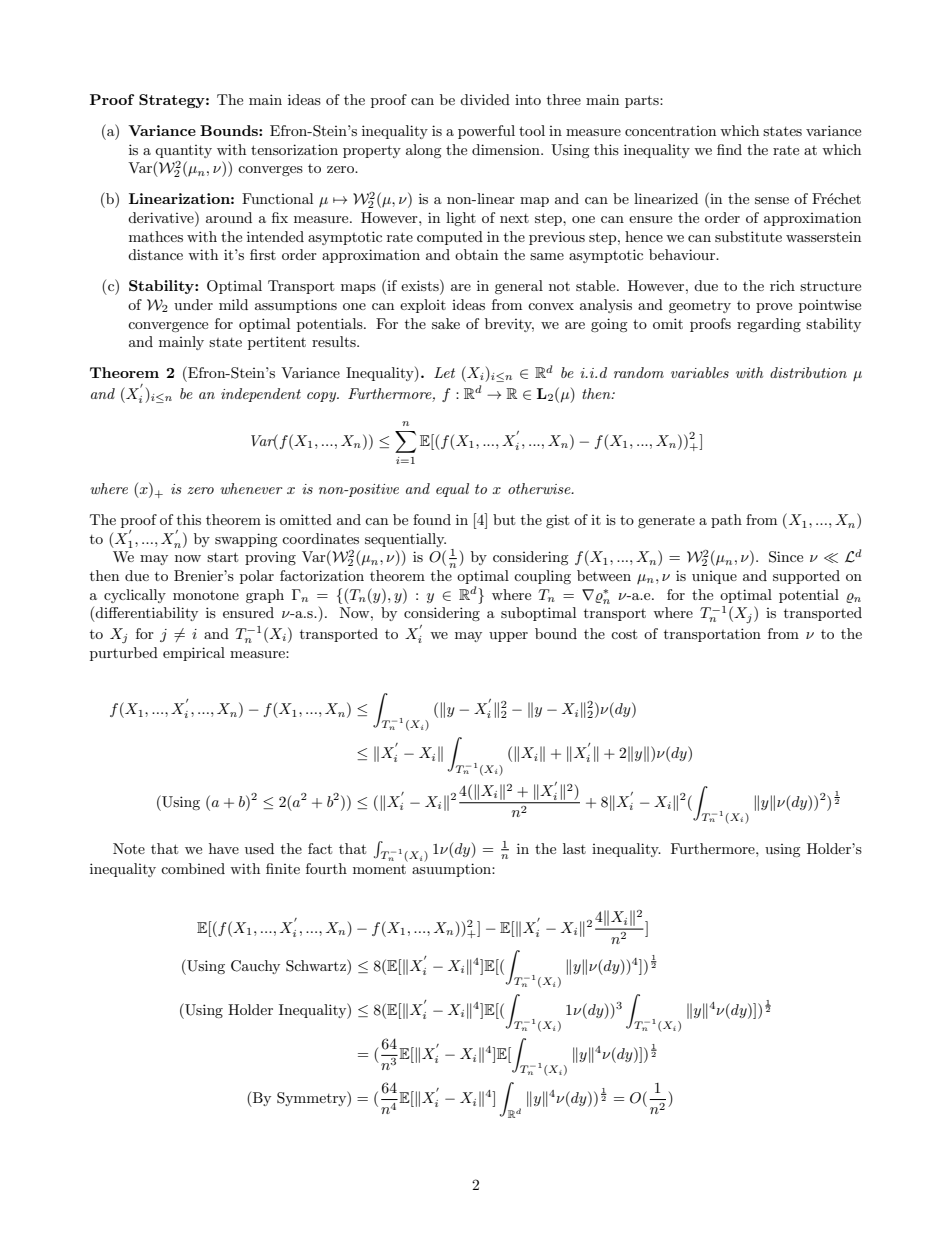 Image resolution: width=952 pixels, height=1233 pixels. Describe the element at coordinates (255, 967) in the screenshot. I see `Cauchy` at that location.
